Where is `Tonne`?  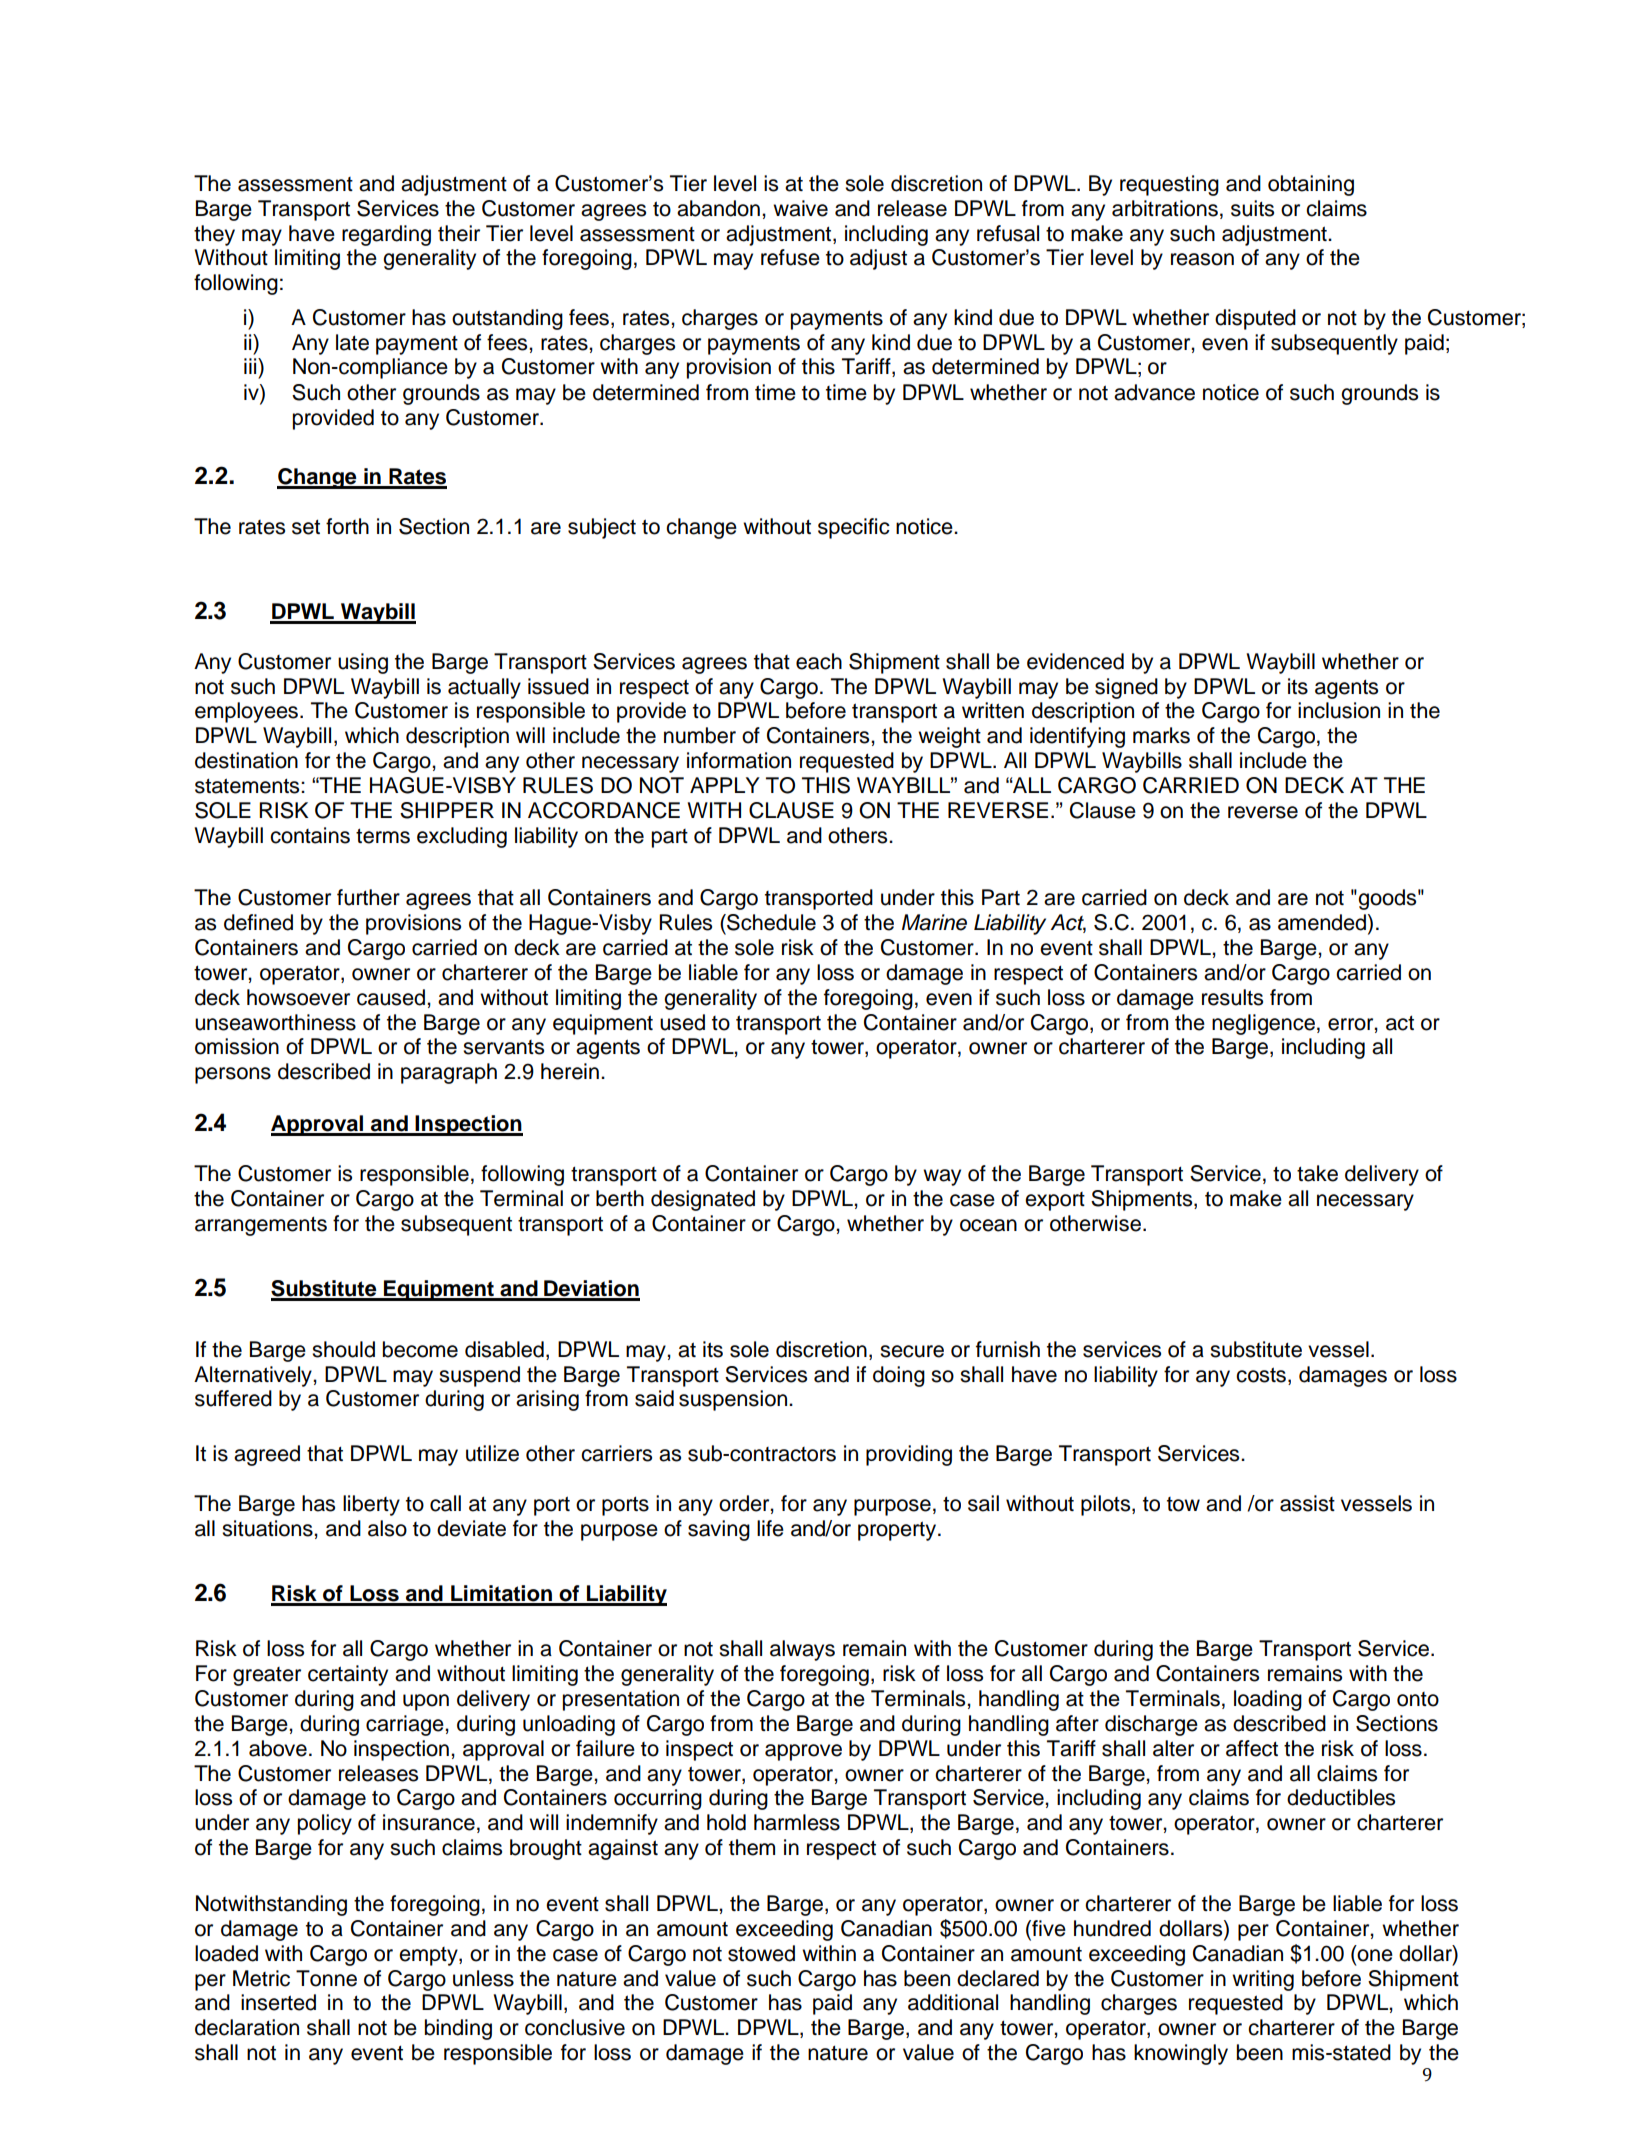 Tonne is located at coordinates (326, 1978).
